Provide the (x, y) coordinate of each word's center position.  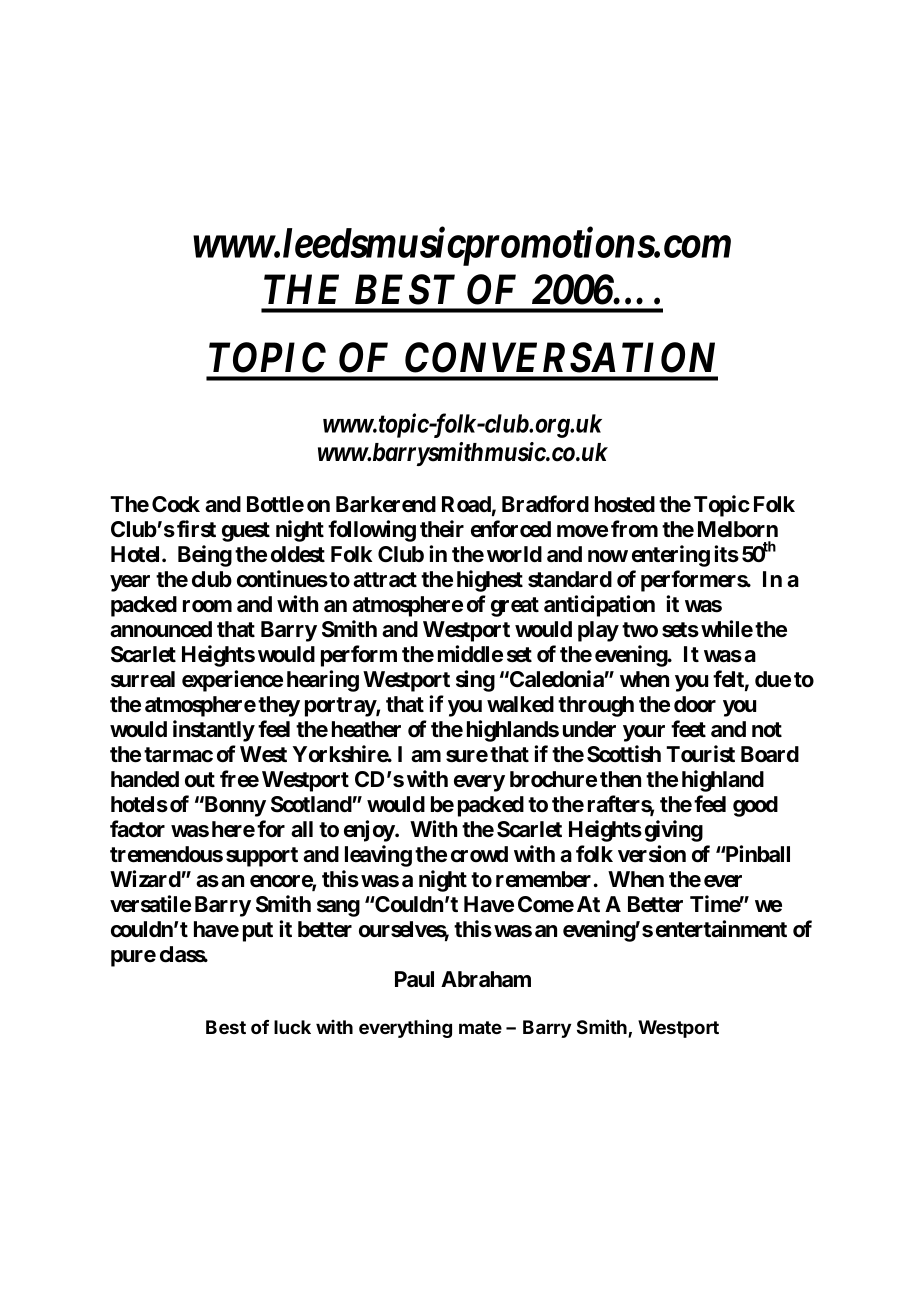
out (200, 780)
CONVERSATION (560, 357)
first (196, 529)
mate (480, 1027)
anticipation (599, 606)
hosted (625, 504)
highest (490, 581)
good (755, 806)
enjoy (370, 831)
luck (292, 1027)
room (207, 606)
